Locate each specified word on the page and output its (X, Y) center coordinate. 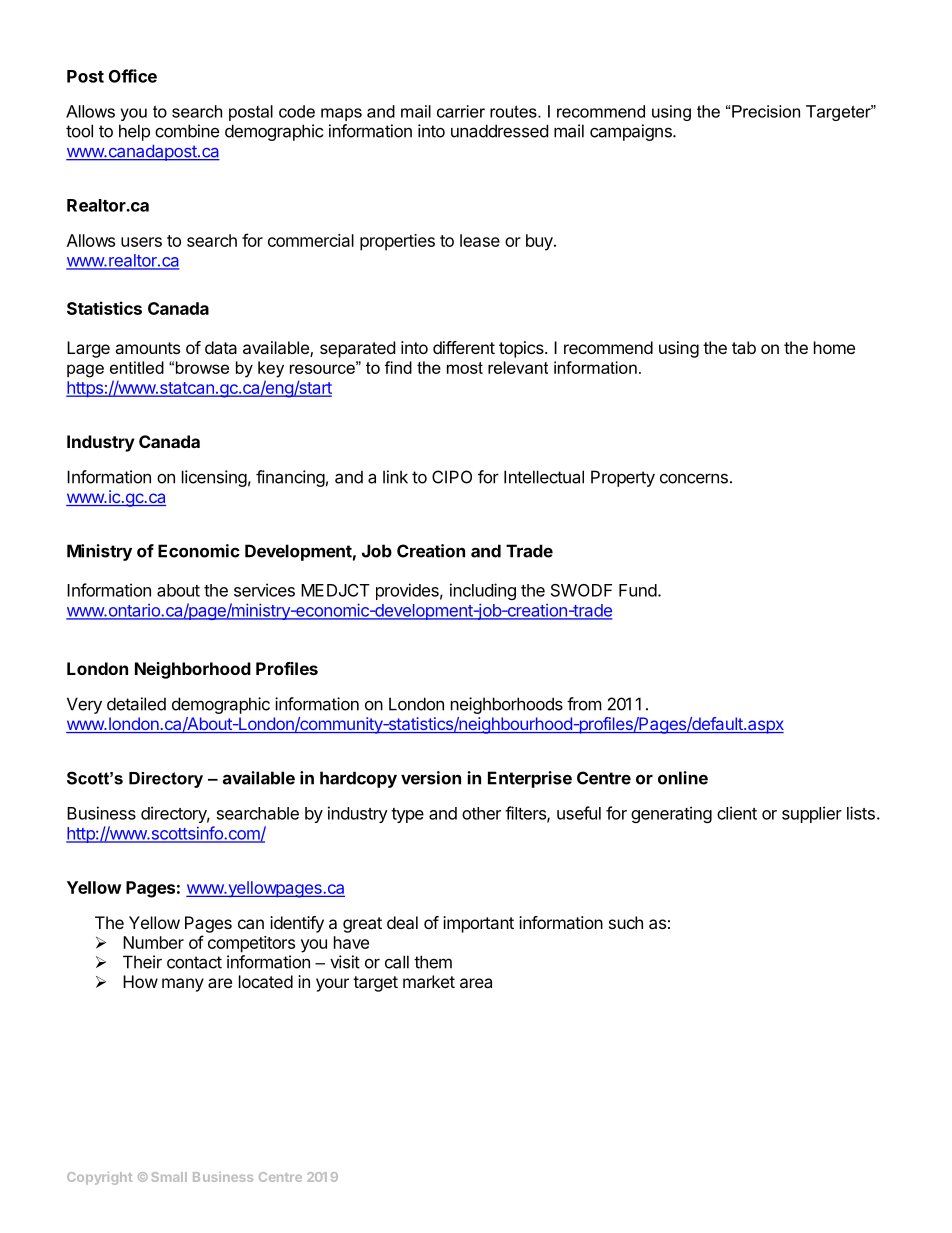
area (476, 983)
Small (169, 1177)
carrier (461, 111)
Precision (766, 111)
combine (187, 131)
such (626, 922)
